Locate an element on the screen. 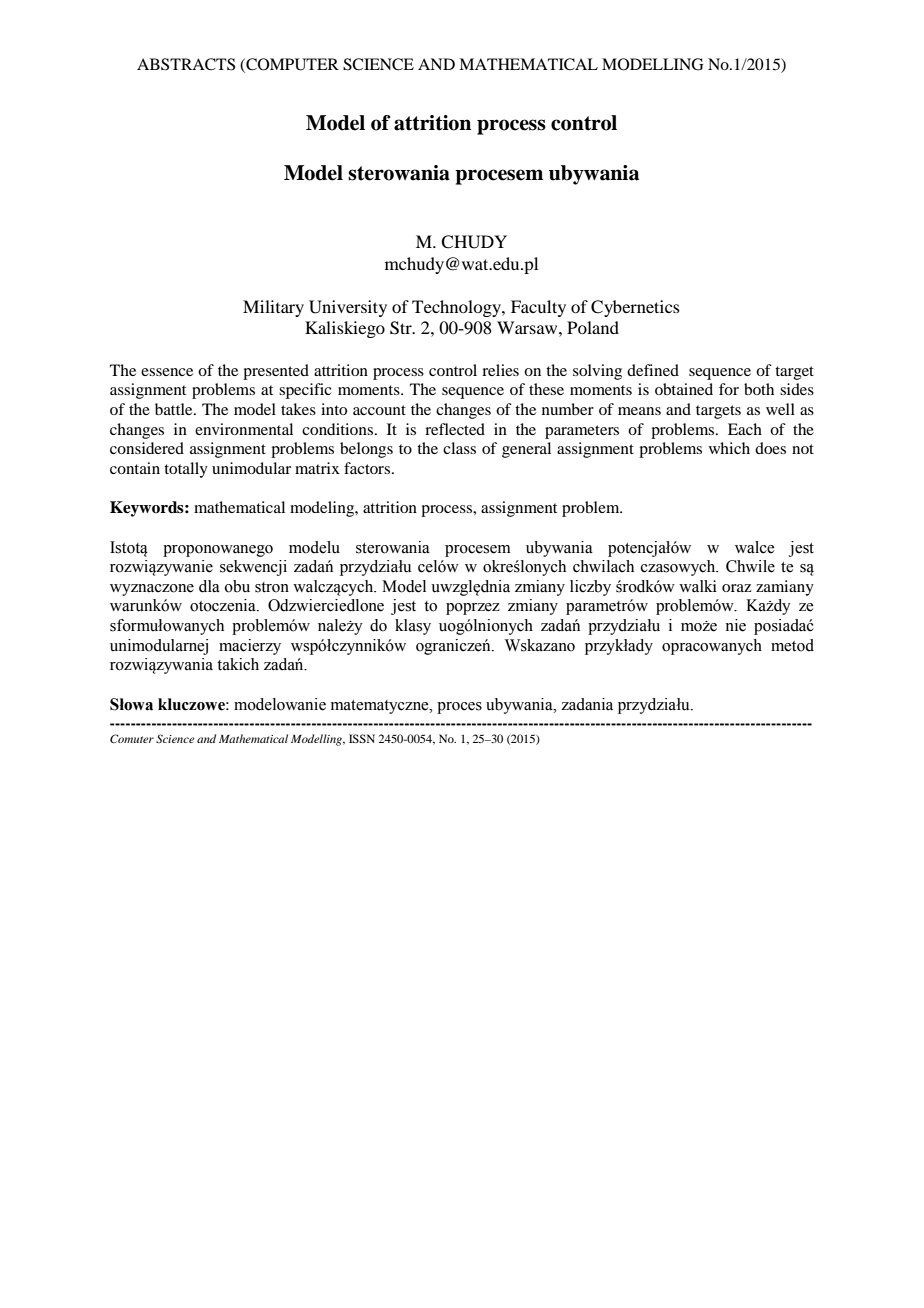  both is located at coordinates (759, 389).
